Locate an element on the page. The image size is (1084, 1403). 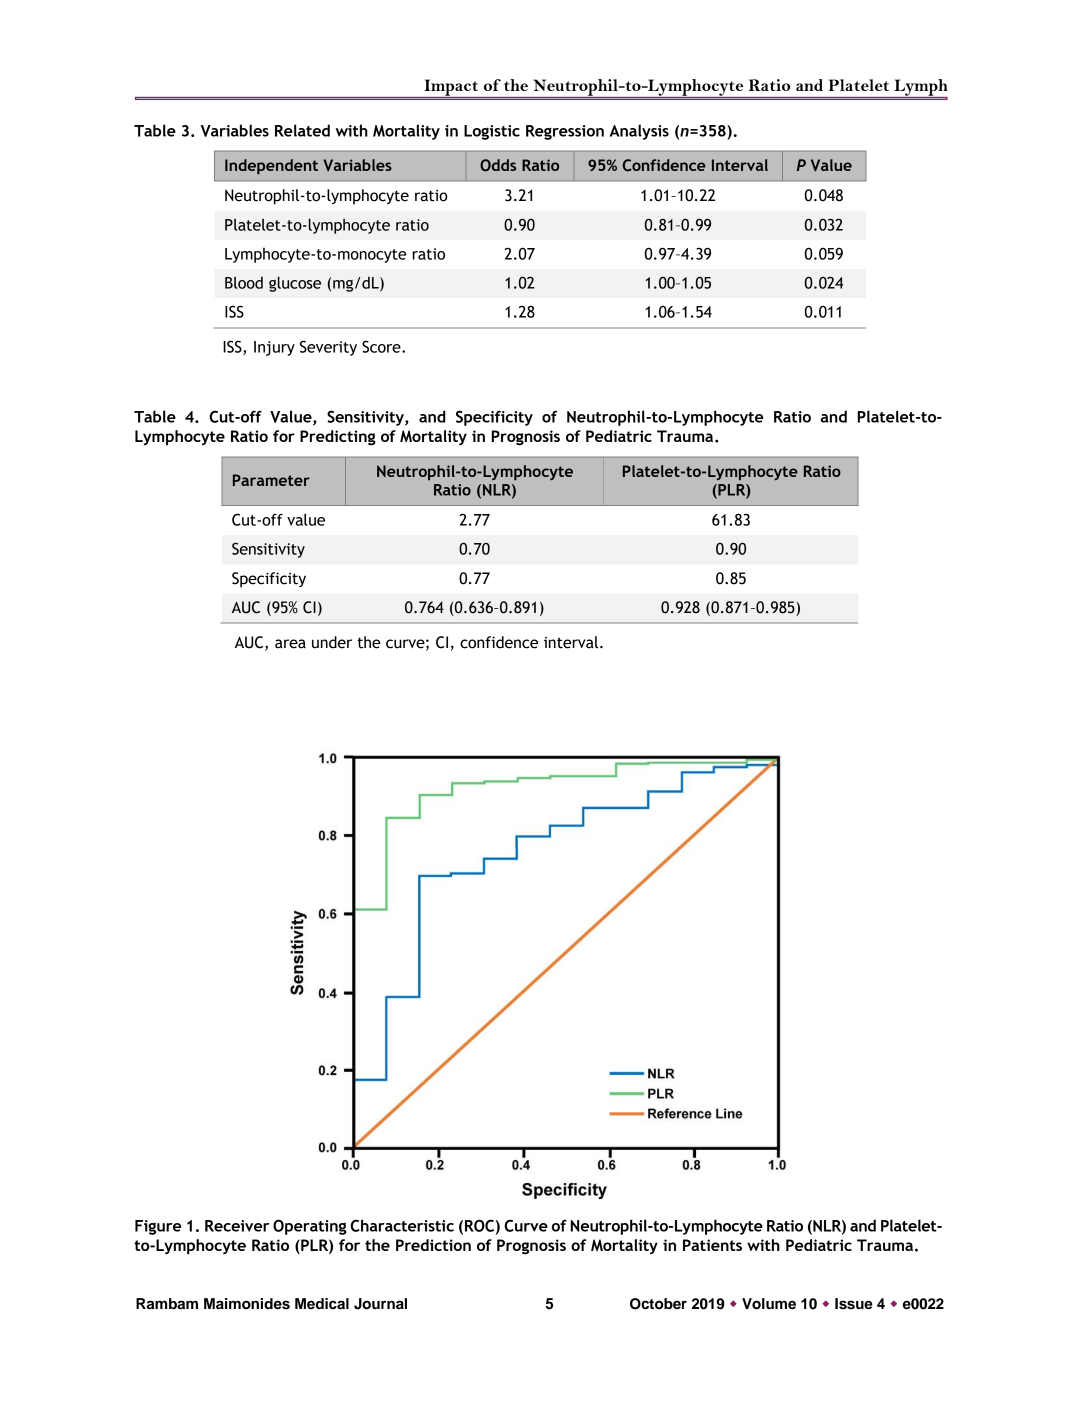
area is located at coordinates (290, 644).
